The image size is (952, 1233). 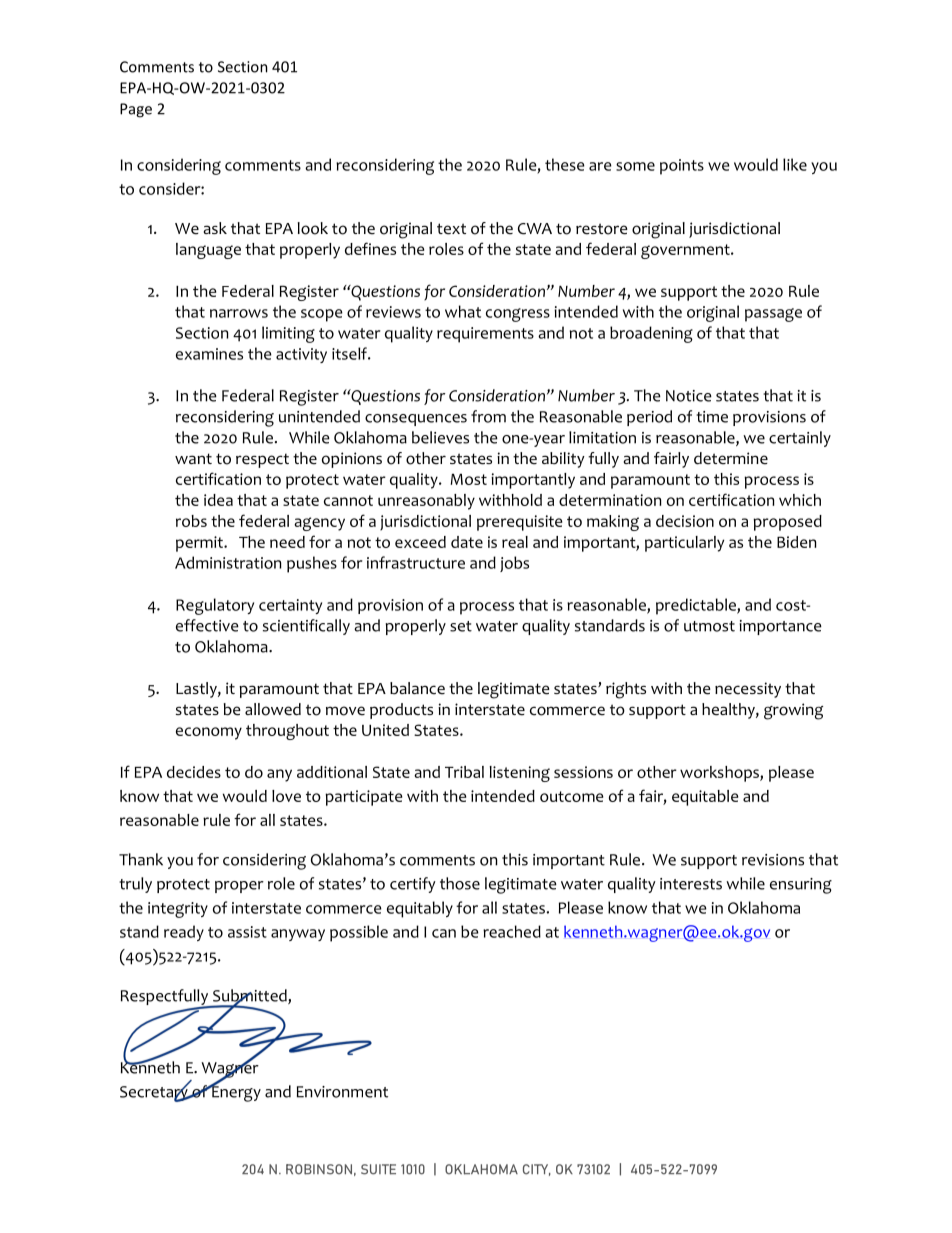 What do you see at coordinates (464, 772) in the screenshot?
I see `Tribal` at bounding box center [464, 772].
